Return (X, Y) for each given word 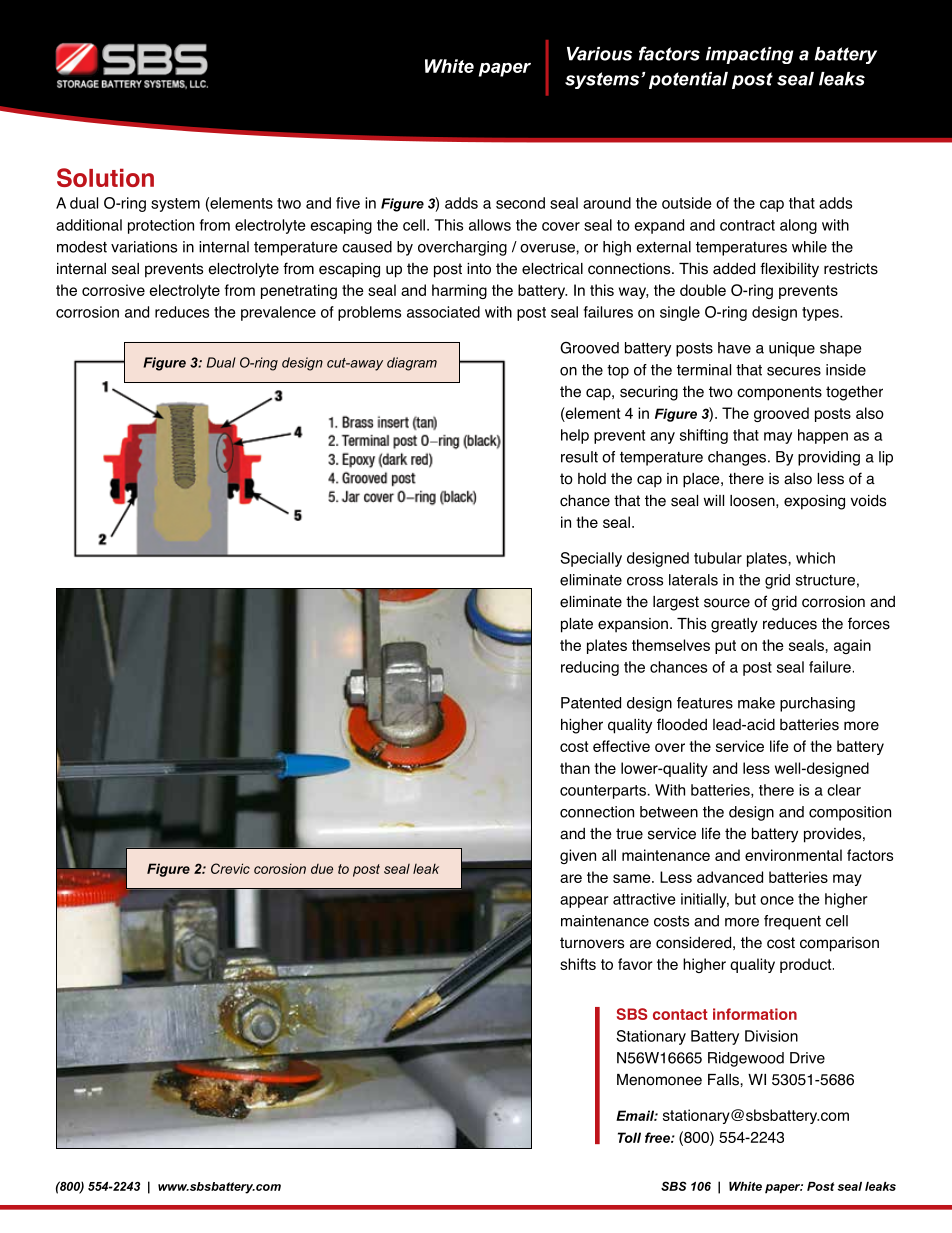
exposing (814, 502)
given (578, 856)
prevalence (278, 313)
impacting (749, 55)
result (579, 457)
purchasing (817, 704)
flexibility (789, 270)
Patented (591, 703)
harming (459, 291)
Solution (105, 177)
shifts (578, 964)
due (322, 869)
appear (584, 902)
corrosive (113, 290)
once (777, 900)
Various (599, 54)
